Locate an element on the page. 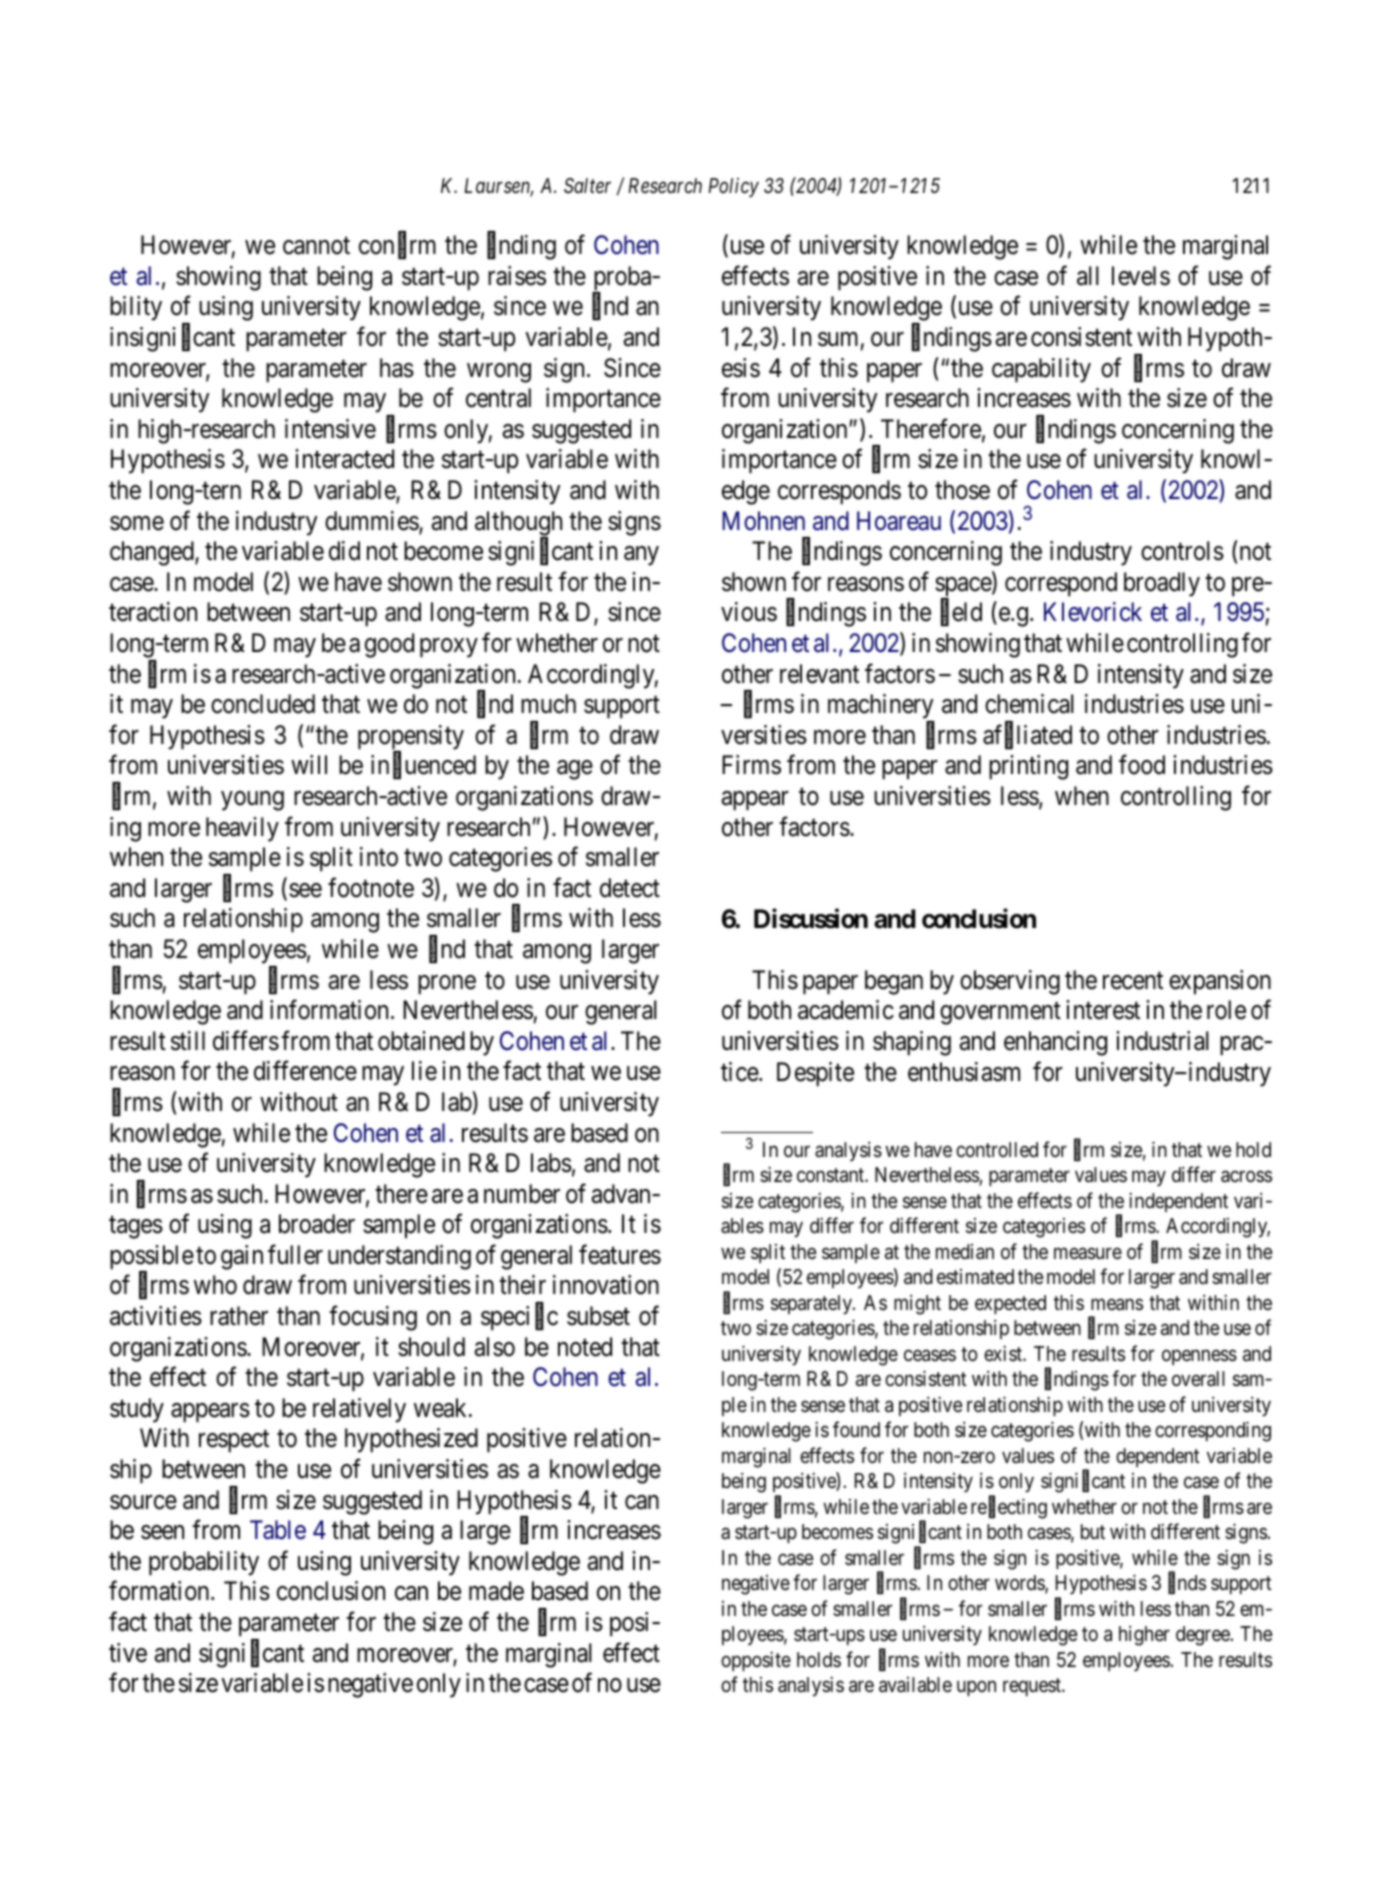 The height and width of the document is (1899, 1392). controlled is located at coordinates (997, 1149).
